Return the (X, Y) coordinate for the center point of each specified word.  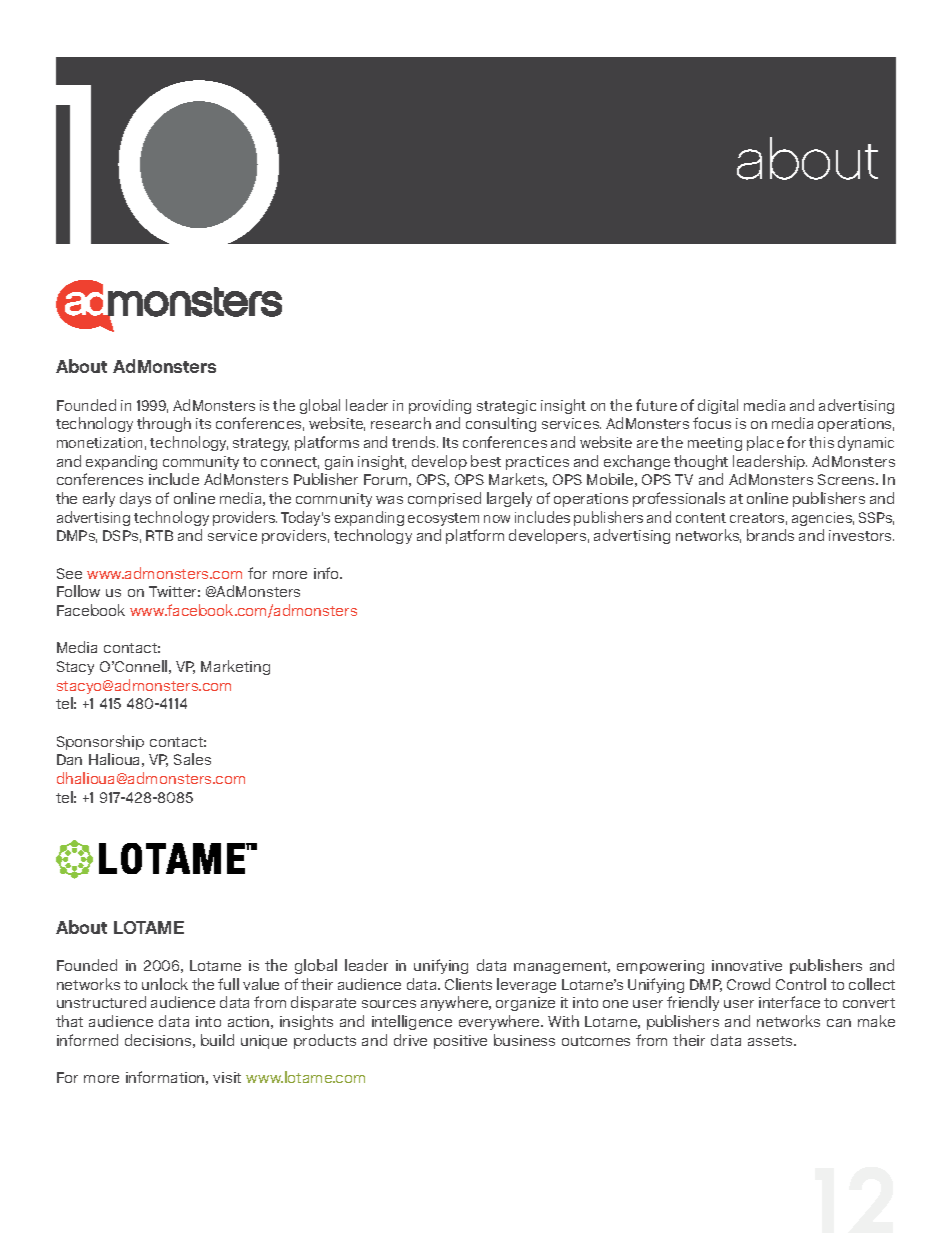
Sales (192, 759)
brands (770, 535)
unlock (165, 984)
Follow (78, 591)
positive (460, 1042)
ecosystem (443, 519)
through (164, 424)
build (217, 1040)
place (765, 443)
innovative (747, 965)
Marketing (235, 667)
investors (861, 535)
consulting (501, 424)
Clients (468, 984)
